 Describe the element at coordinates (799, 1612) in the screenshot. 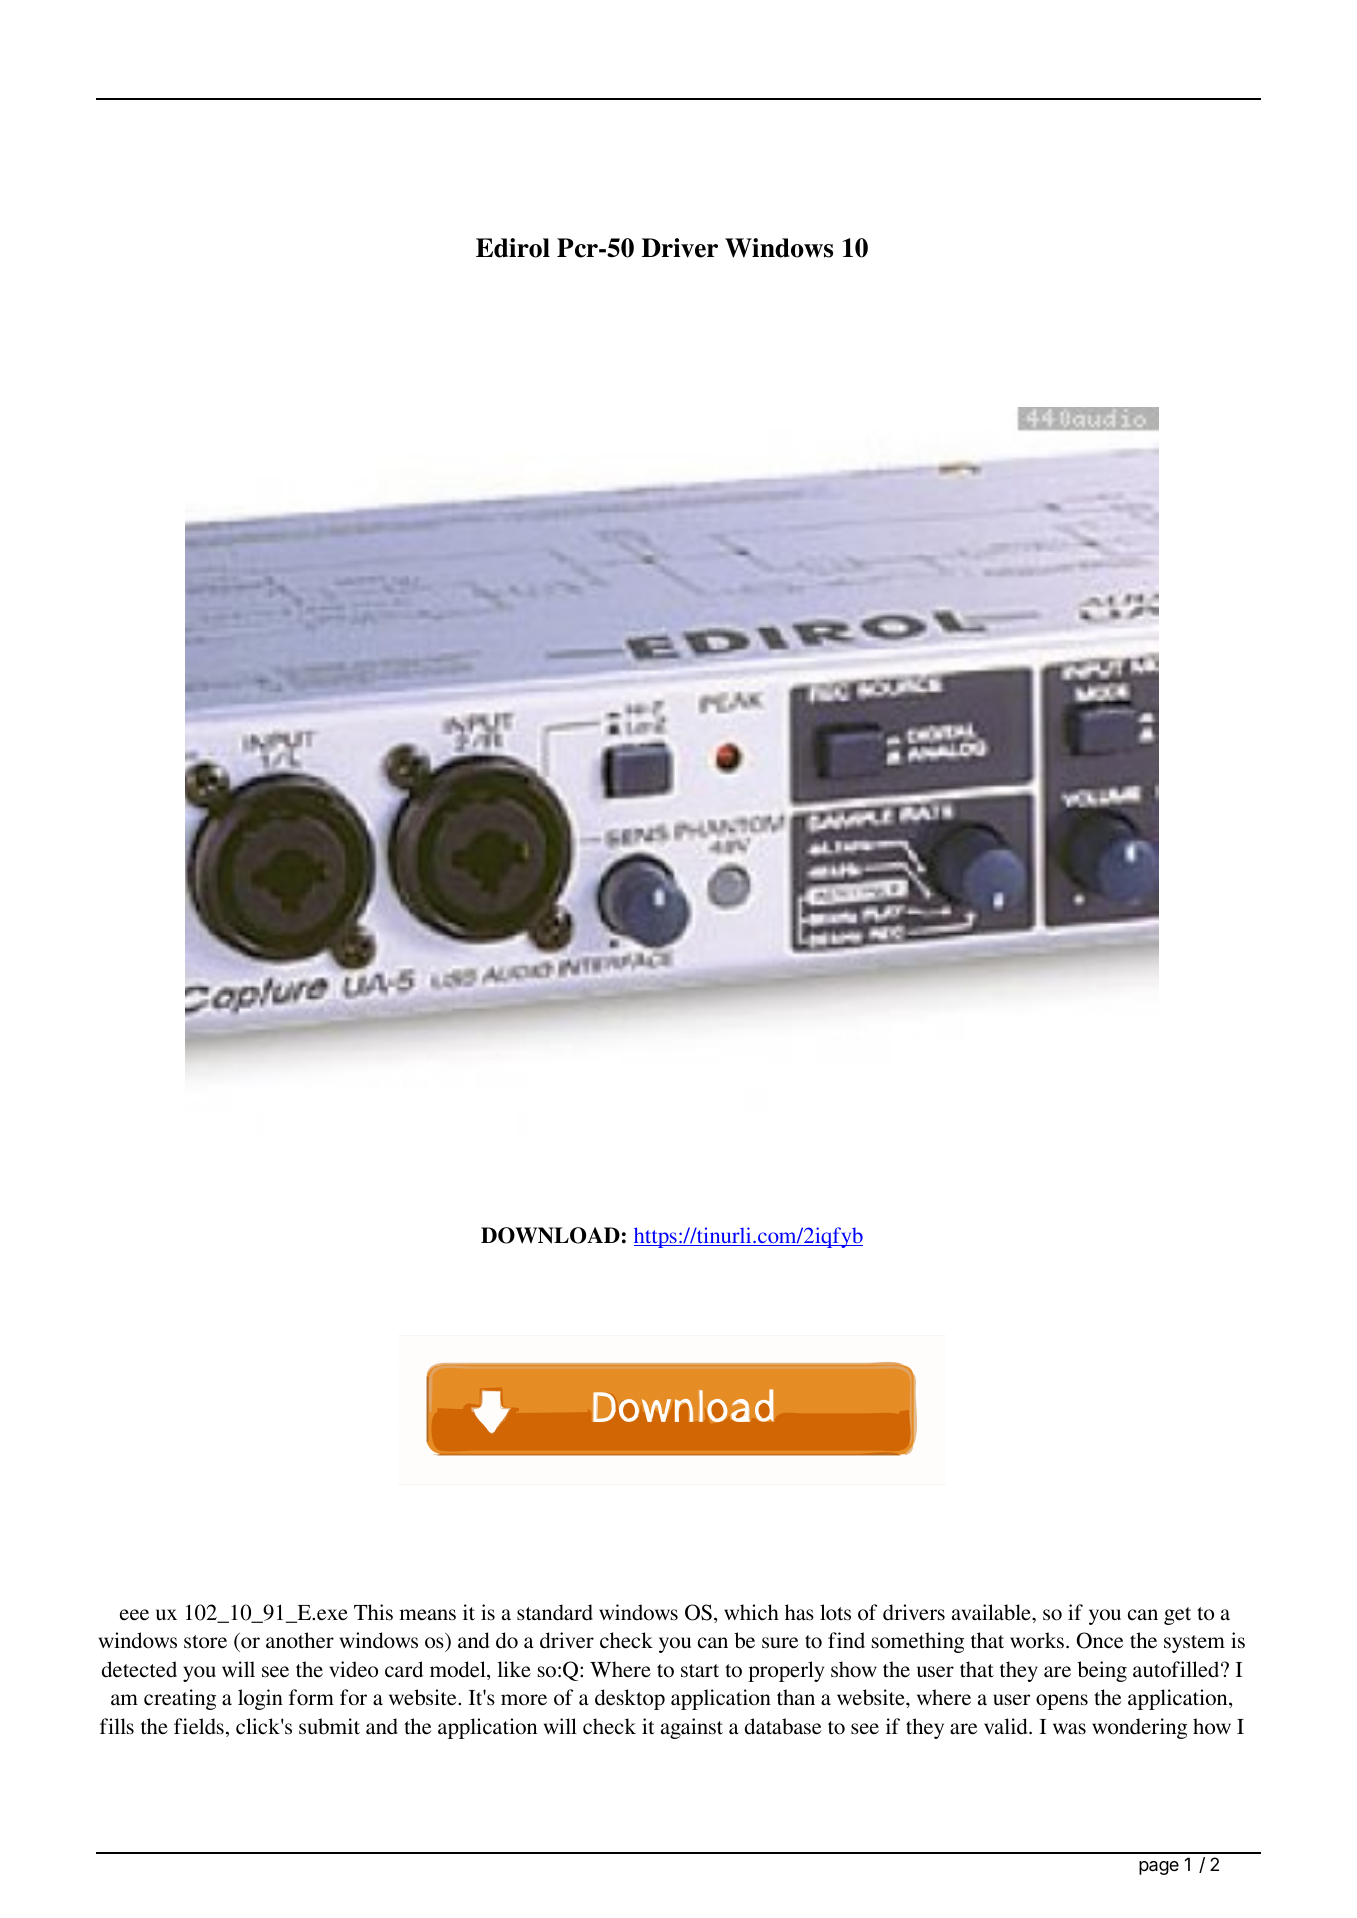

I see `has` at that location.
